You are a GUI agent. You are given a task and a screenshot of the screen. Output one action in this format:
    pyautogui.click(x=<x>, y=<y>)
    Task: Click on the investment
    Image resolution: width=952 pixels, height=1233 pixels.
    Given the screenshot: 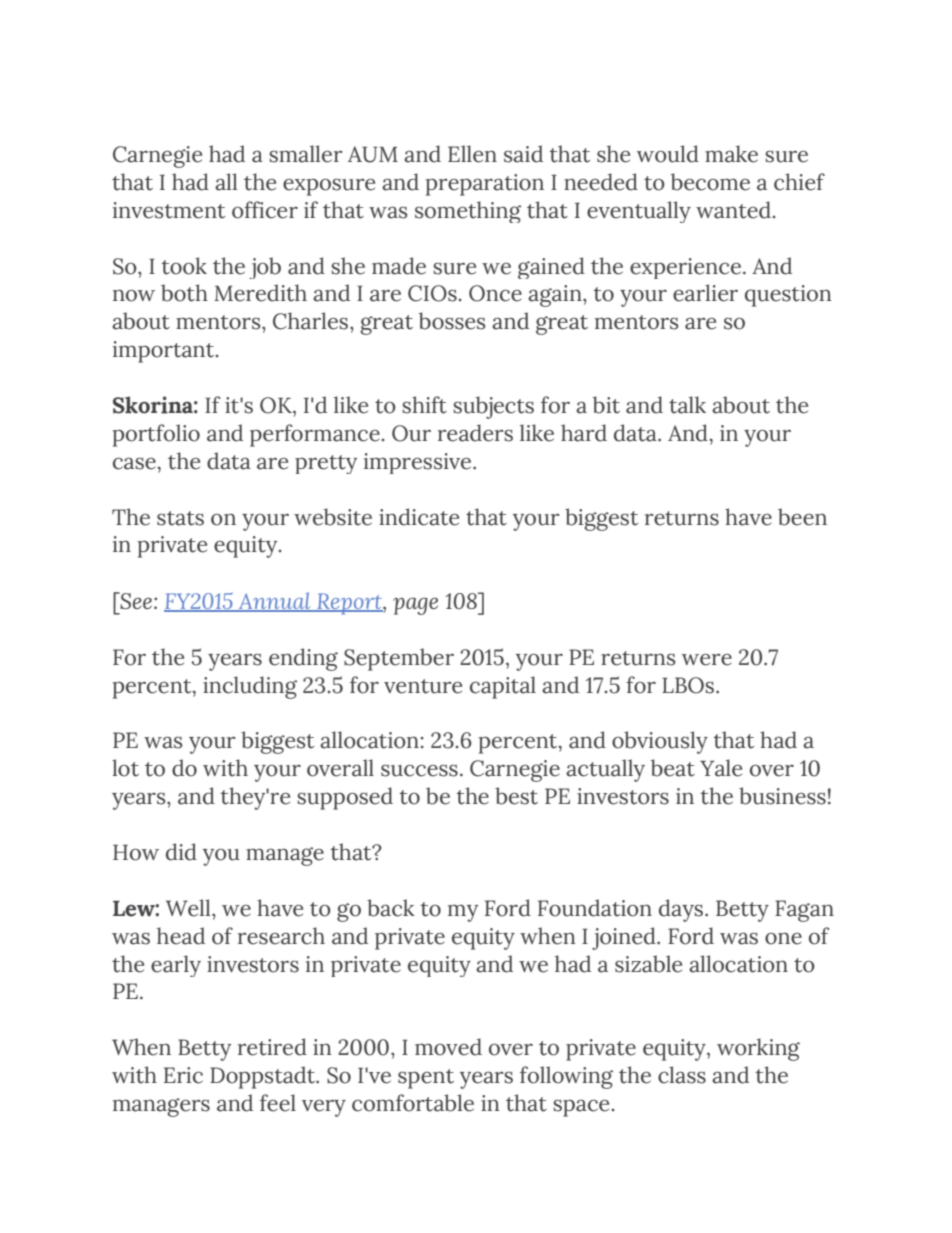 What is the action you would take?
    pyautogui.click(x=169, y=210)
